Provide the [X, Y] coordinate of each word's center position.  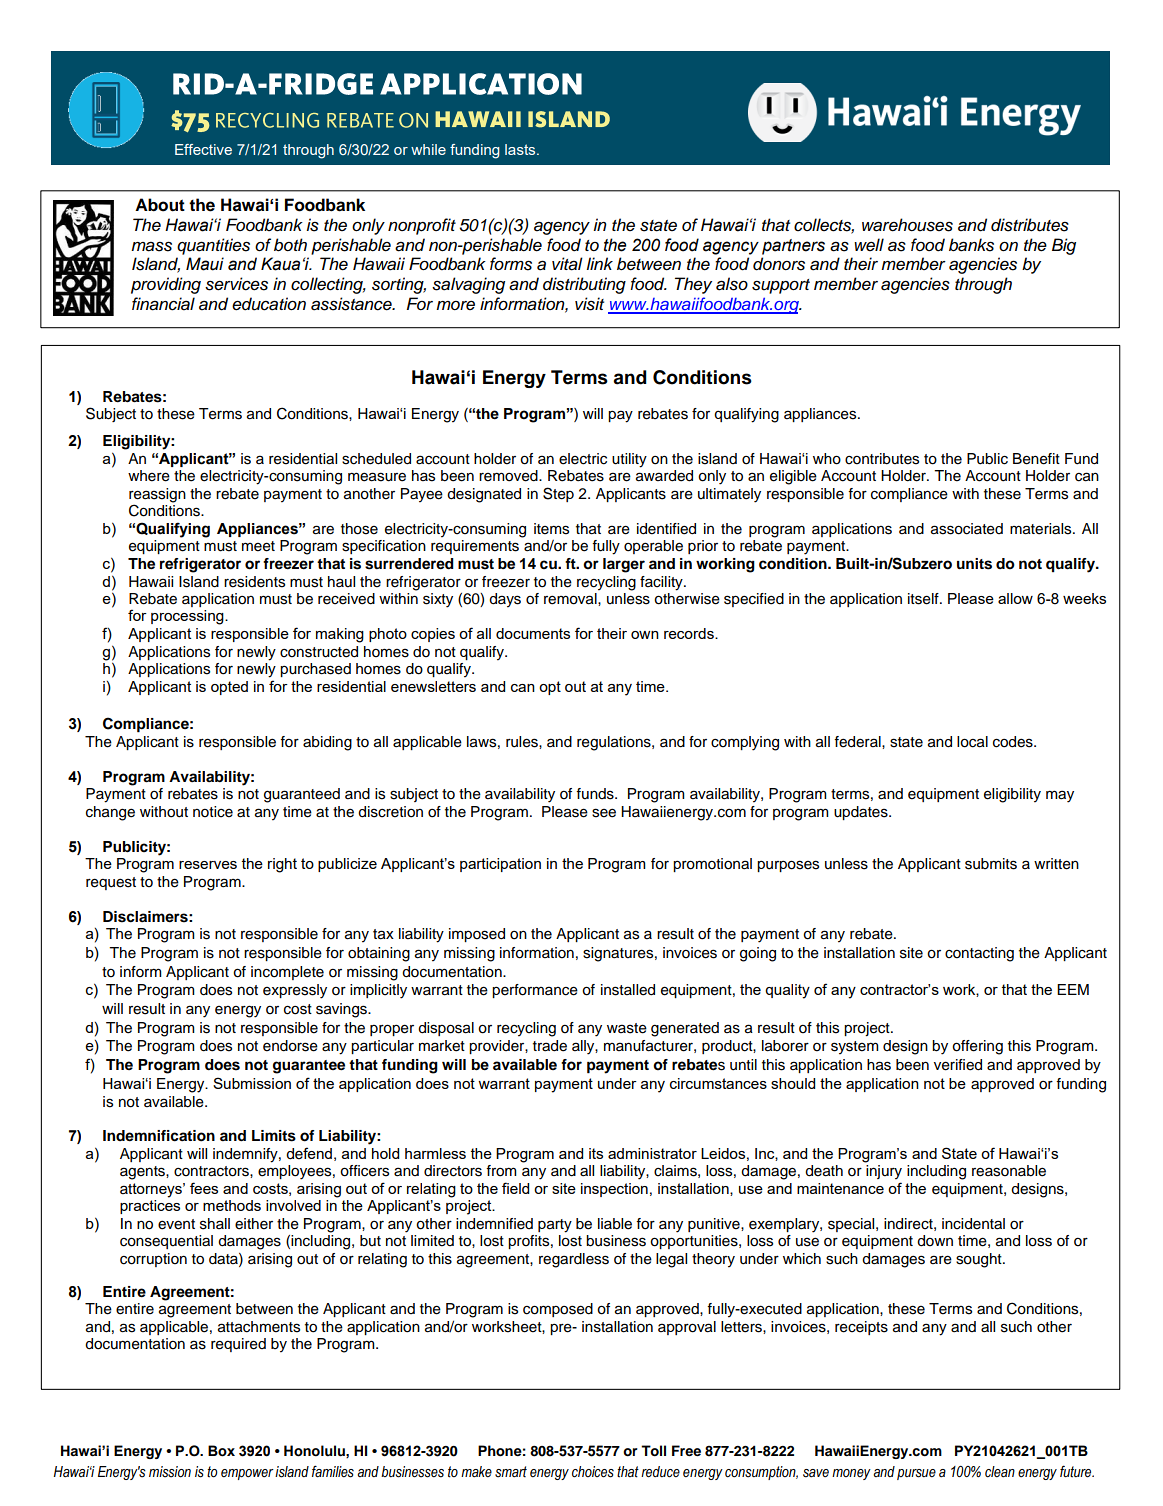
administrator [652, 1153]
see [604, 813]
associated [967, 529]
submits [991, 864]
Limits [274, 1136]
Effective [203, 149]
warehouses [907, 225]
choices [593, 1472]
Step [558, 494]
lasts [521, 149]
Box [221, 1451]
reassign [157, 496]
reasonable [1009, 1171]
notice [213, 812]
